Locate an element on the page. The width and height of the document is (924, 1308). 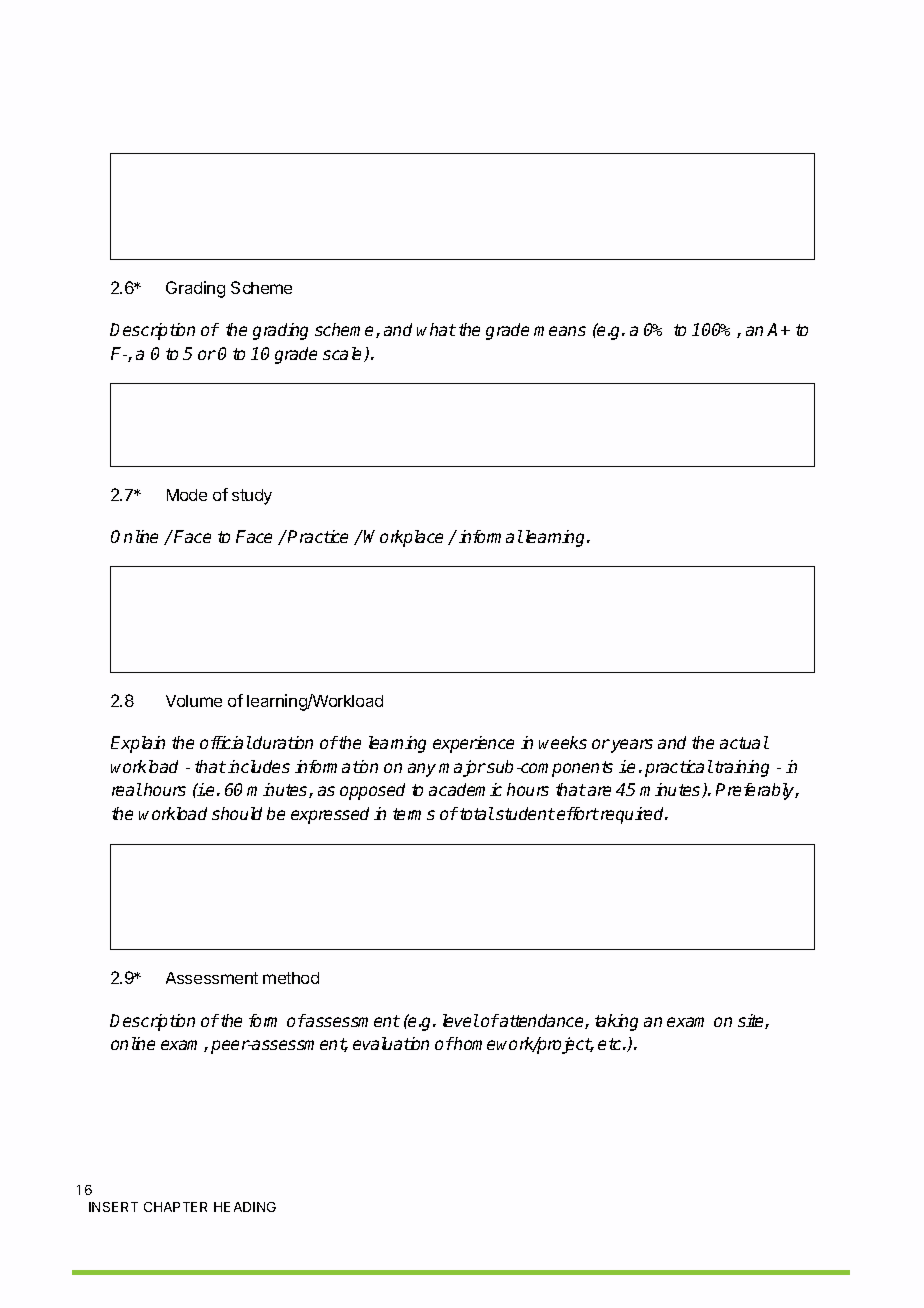
CHAPTER is located at coordinates (175, 1207).
